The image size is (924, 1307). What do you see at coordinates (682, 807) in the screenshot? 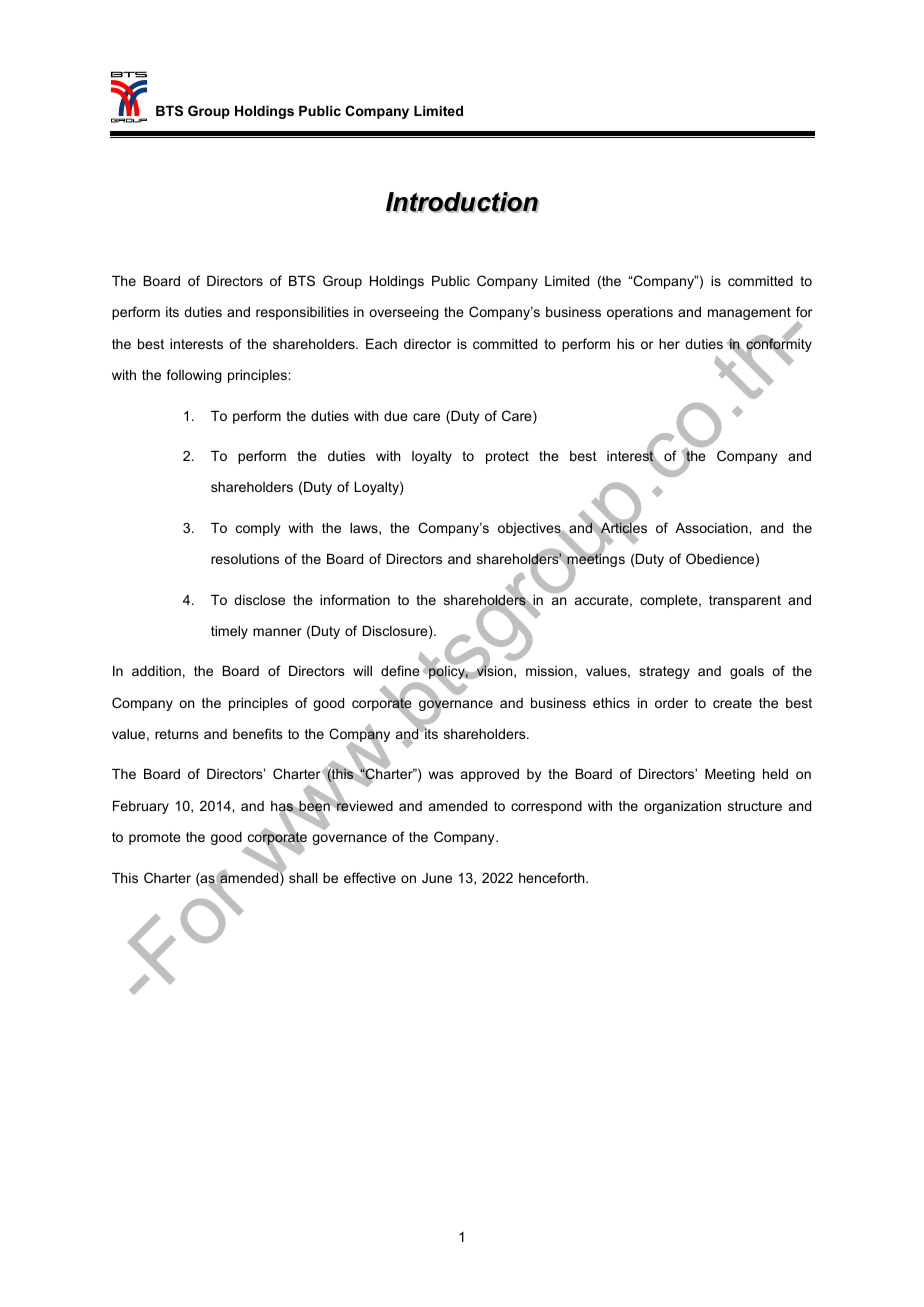
I see `organization` at bounding box center [682, 807].
